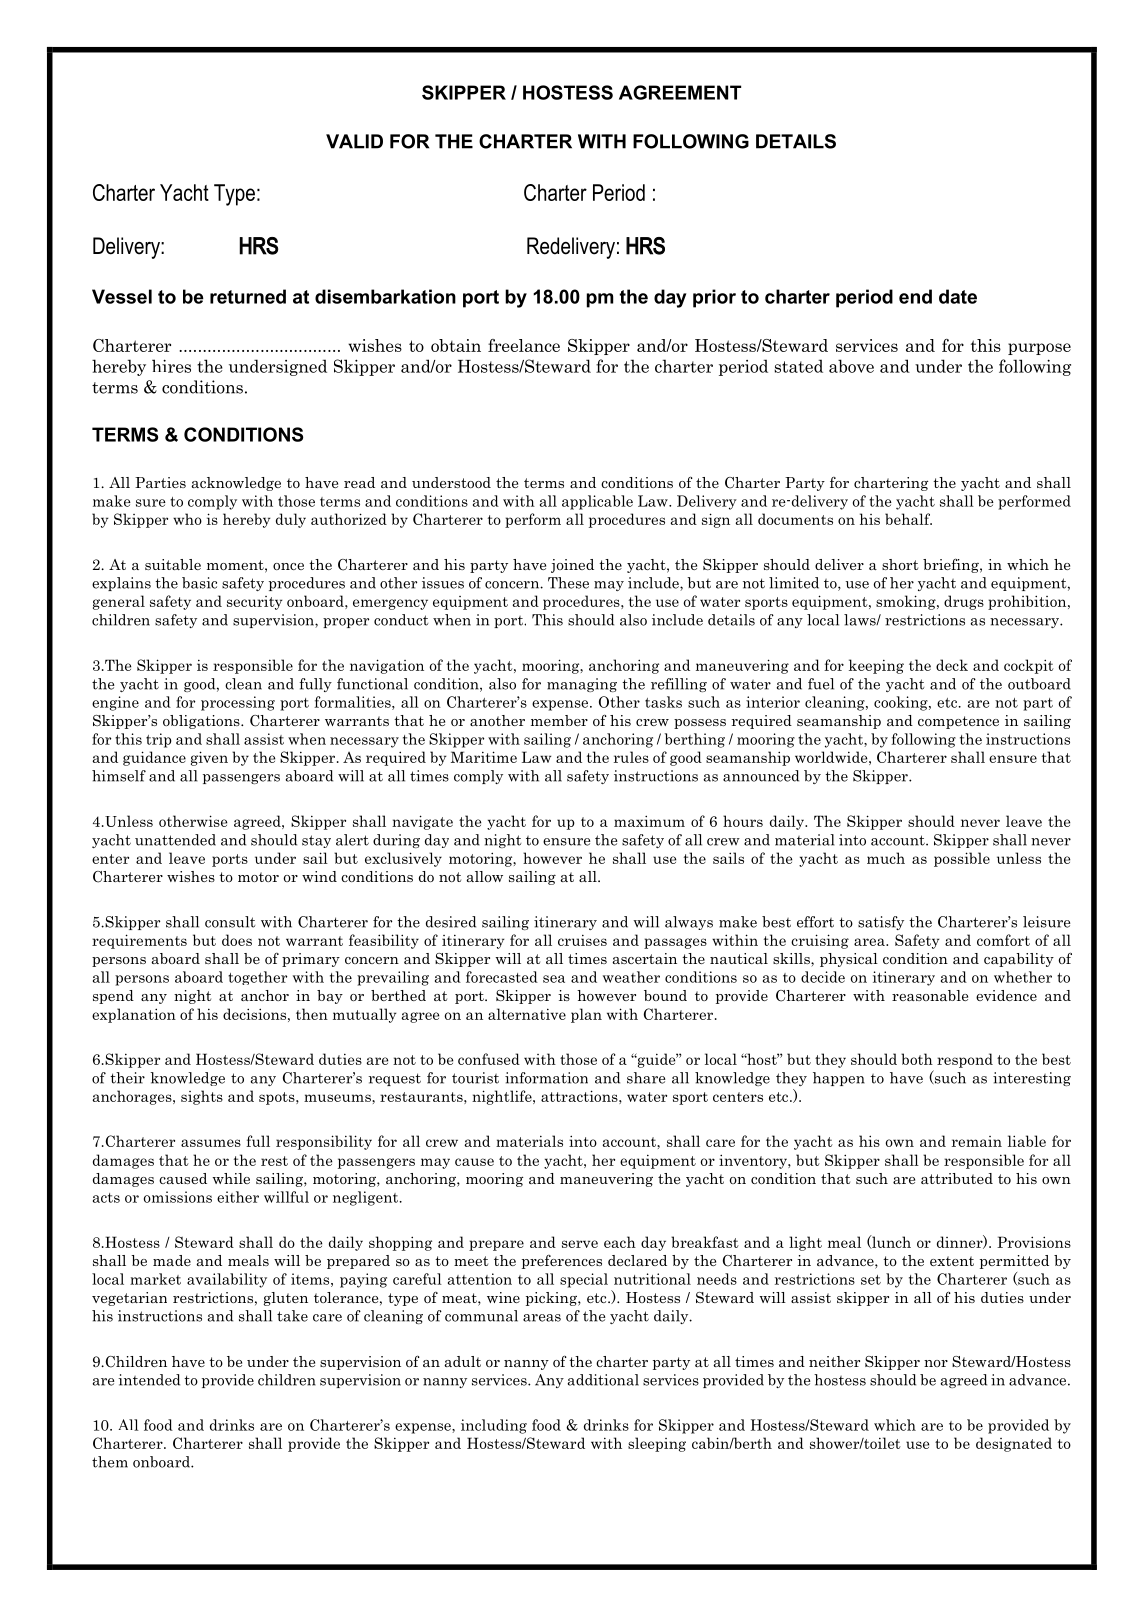 The width and height of the screenshot is (1142, 1615). Describe the element at coordinates (962, 859) in the screenshot. I see `possible` at that location.
